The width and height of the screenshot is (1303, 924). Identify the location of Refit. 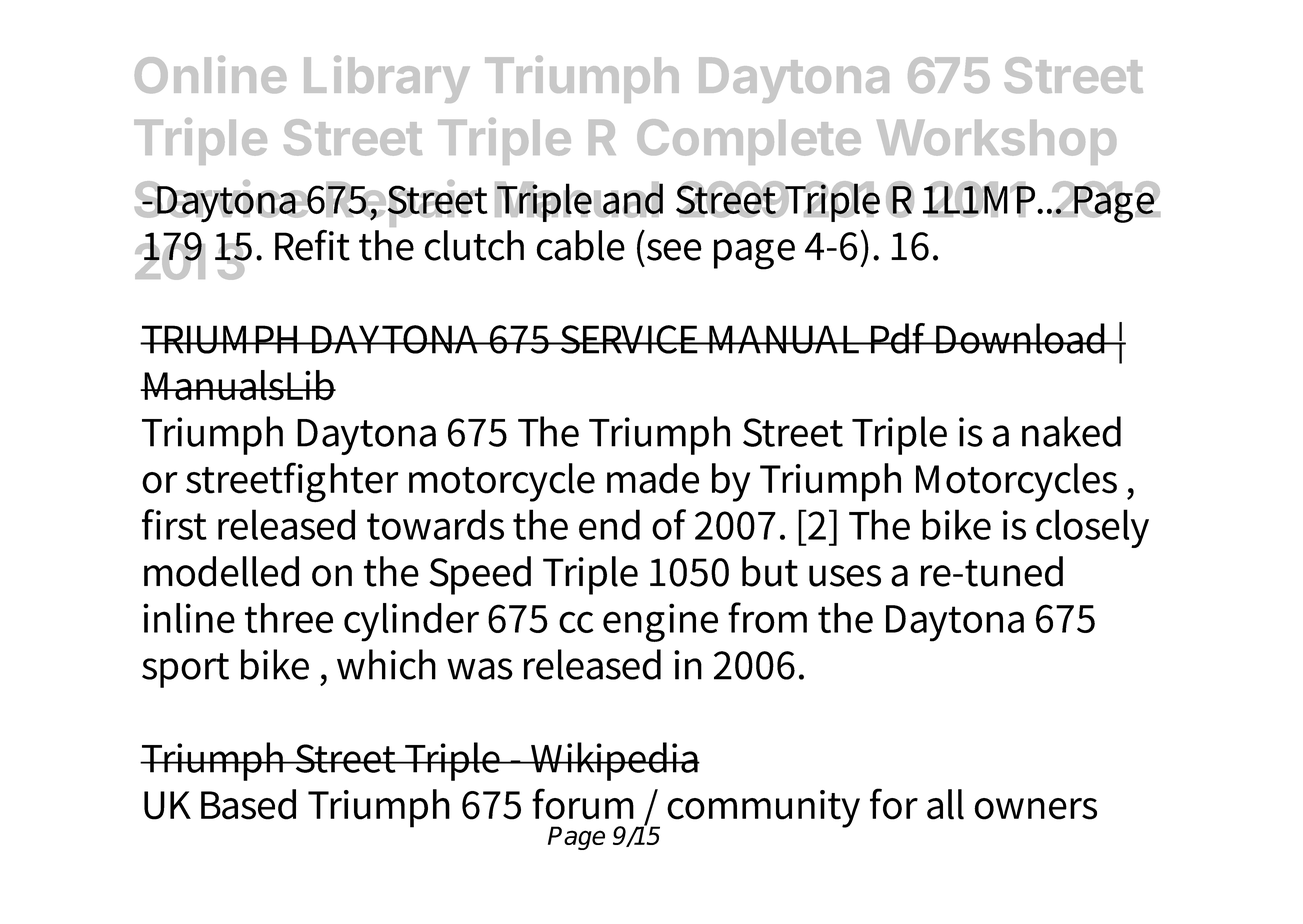
(312, 245).
